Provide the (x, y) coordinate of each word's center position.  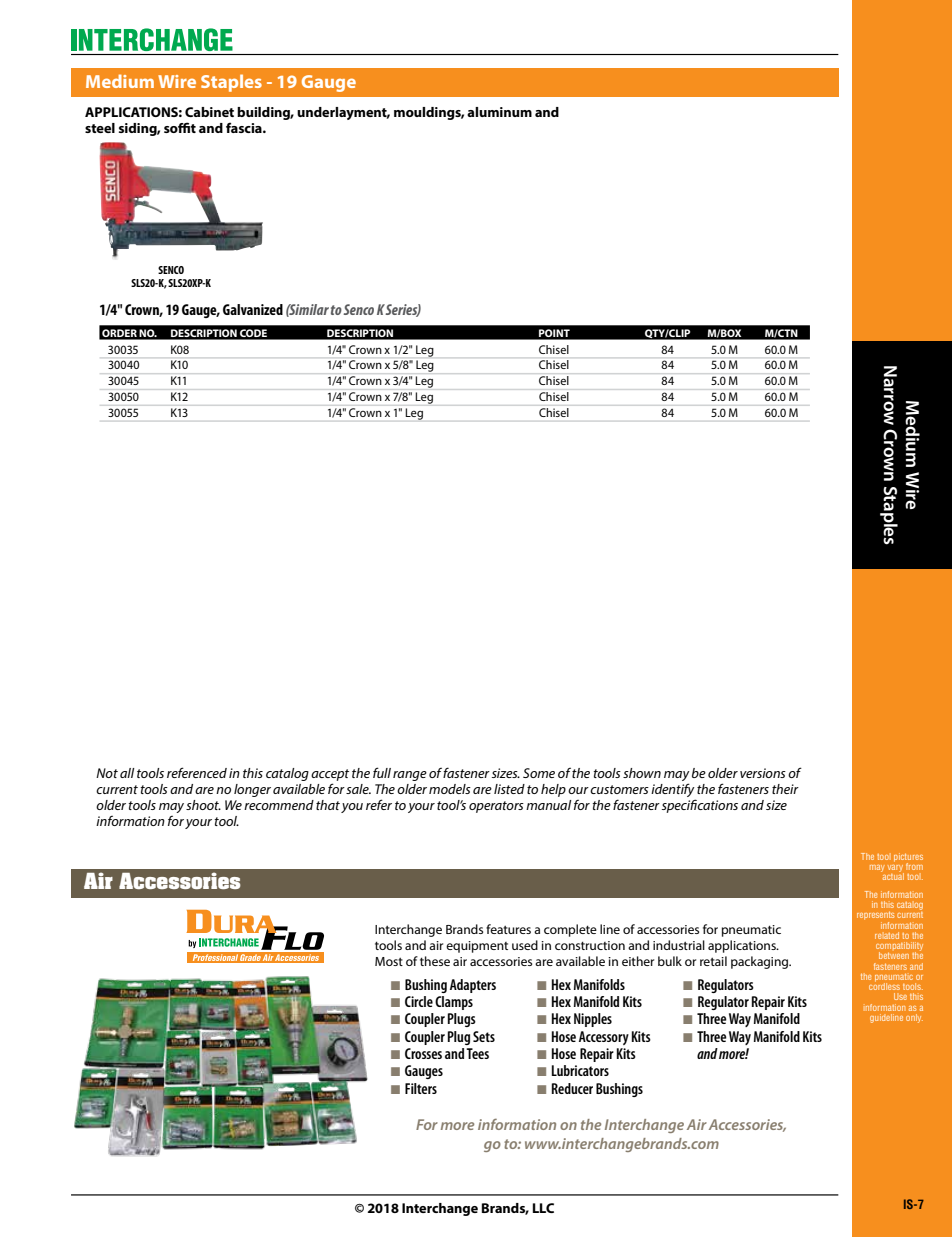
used (525, 945)
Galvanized (253, 309)
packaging (761, 962)
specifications (700, 806)
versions (763, 773)
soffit (180, 127)
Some (539, 773)
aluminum (499, 112)
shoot (203, 805)
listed (509, 789)
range (410, 776)
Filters (421, 1088)
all (127, 773)
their (785, 789)
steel (100, 128)
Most (389, 961)
